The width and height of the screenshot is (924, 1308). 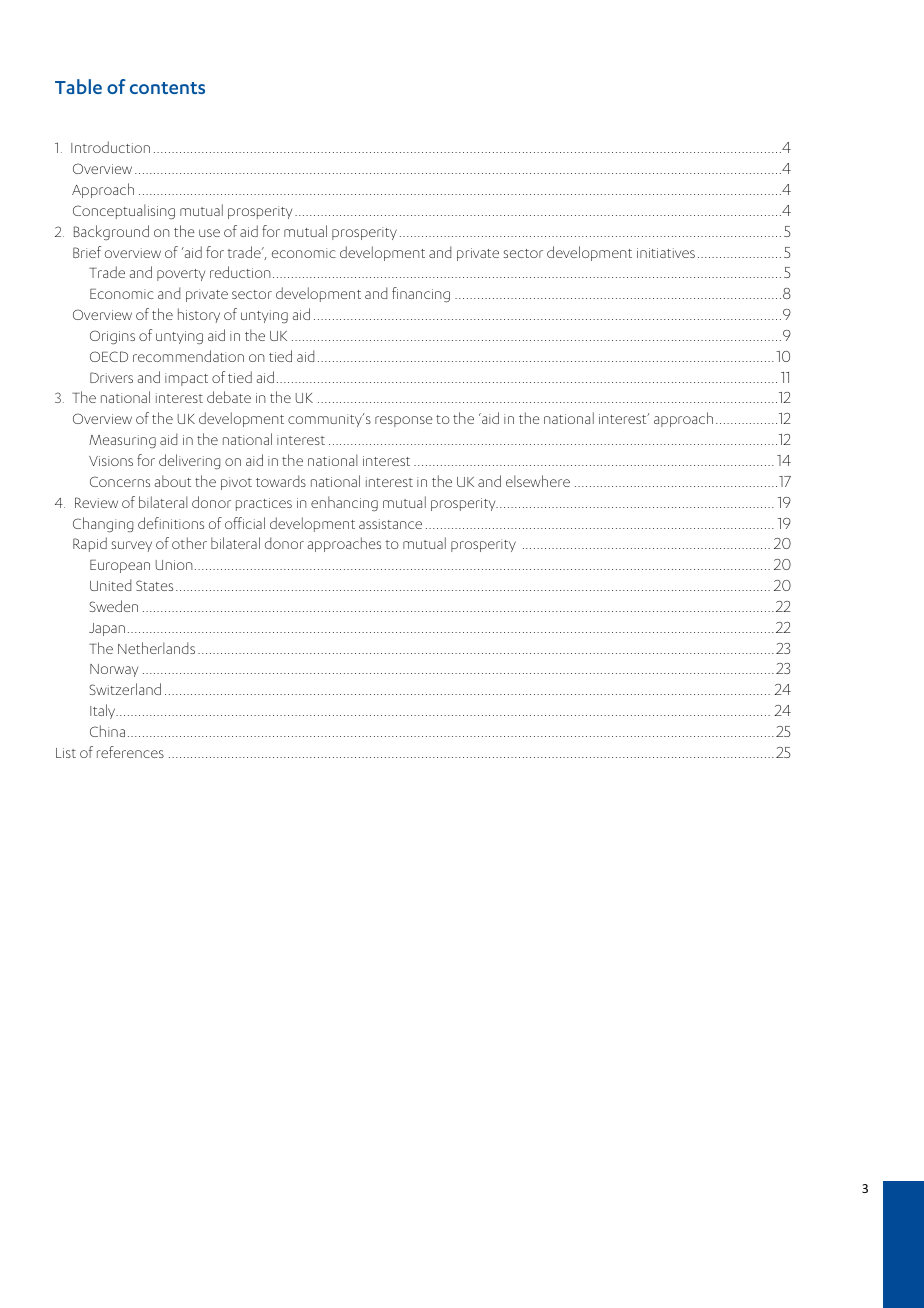 What do you see at coordinates (421, 295) in the screenshot?
I see `financing` at bounding box center [421, 295].
